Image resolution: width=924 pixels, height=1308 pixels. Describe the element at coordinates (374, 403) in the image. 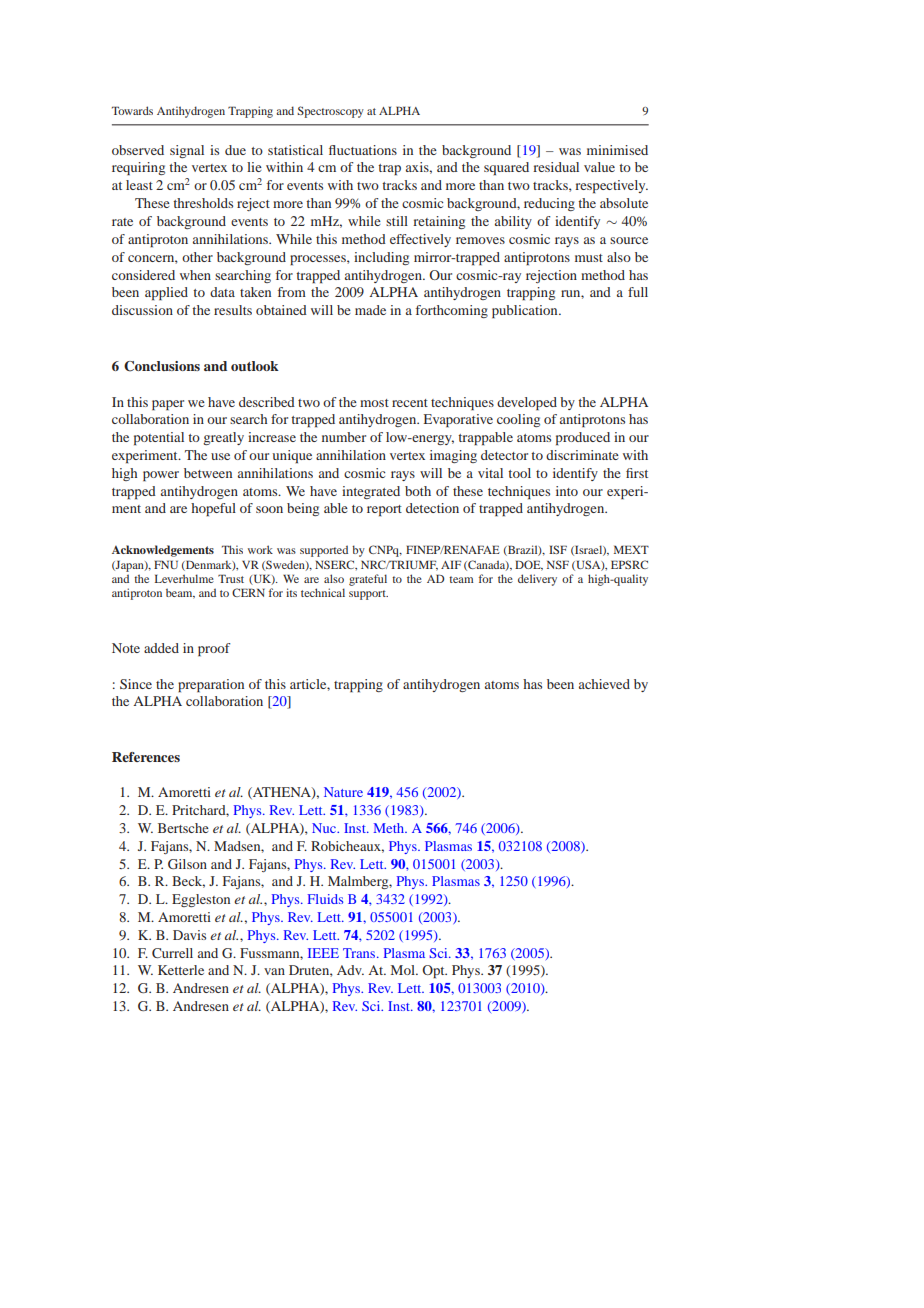

I see `most` at that location.
